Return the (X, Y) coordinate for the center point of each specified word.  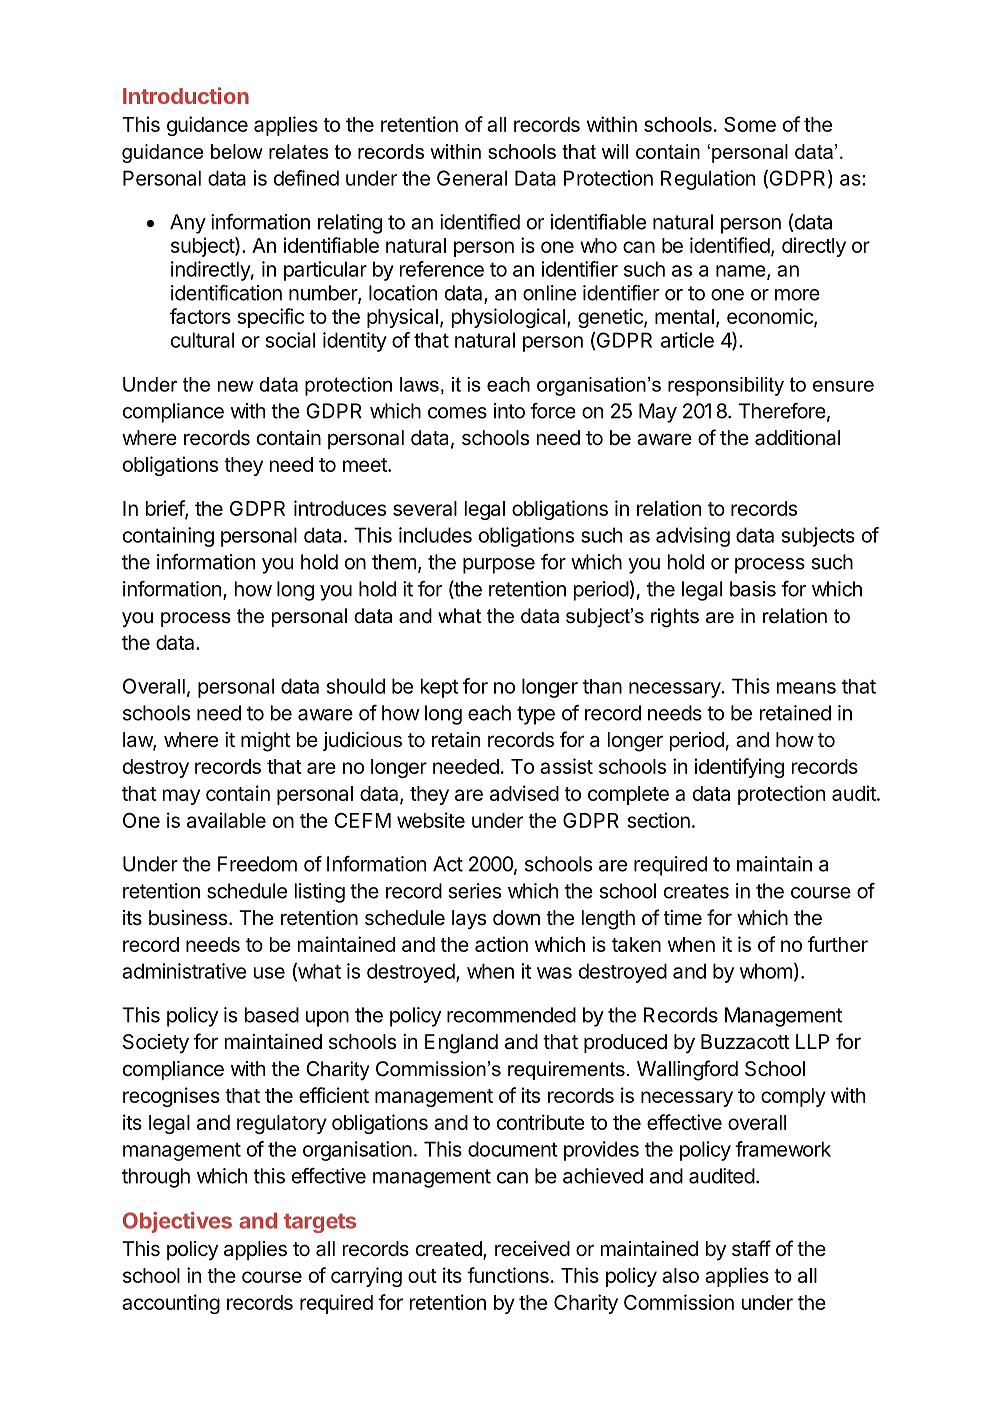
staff (751, 1248)
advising (693, 537)
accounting (171, 1304)
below (237, 151)
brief (166, 509)
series (475, 891)
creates (696, 891)
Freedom (257, 864)
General (472, 178)
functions (508, 1275)
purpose (499, 566)
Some (750, 124)
